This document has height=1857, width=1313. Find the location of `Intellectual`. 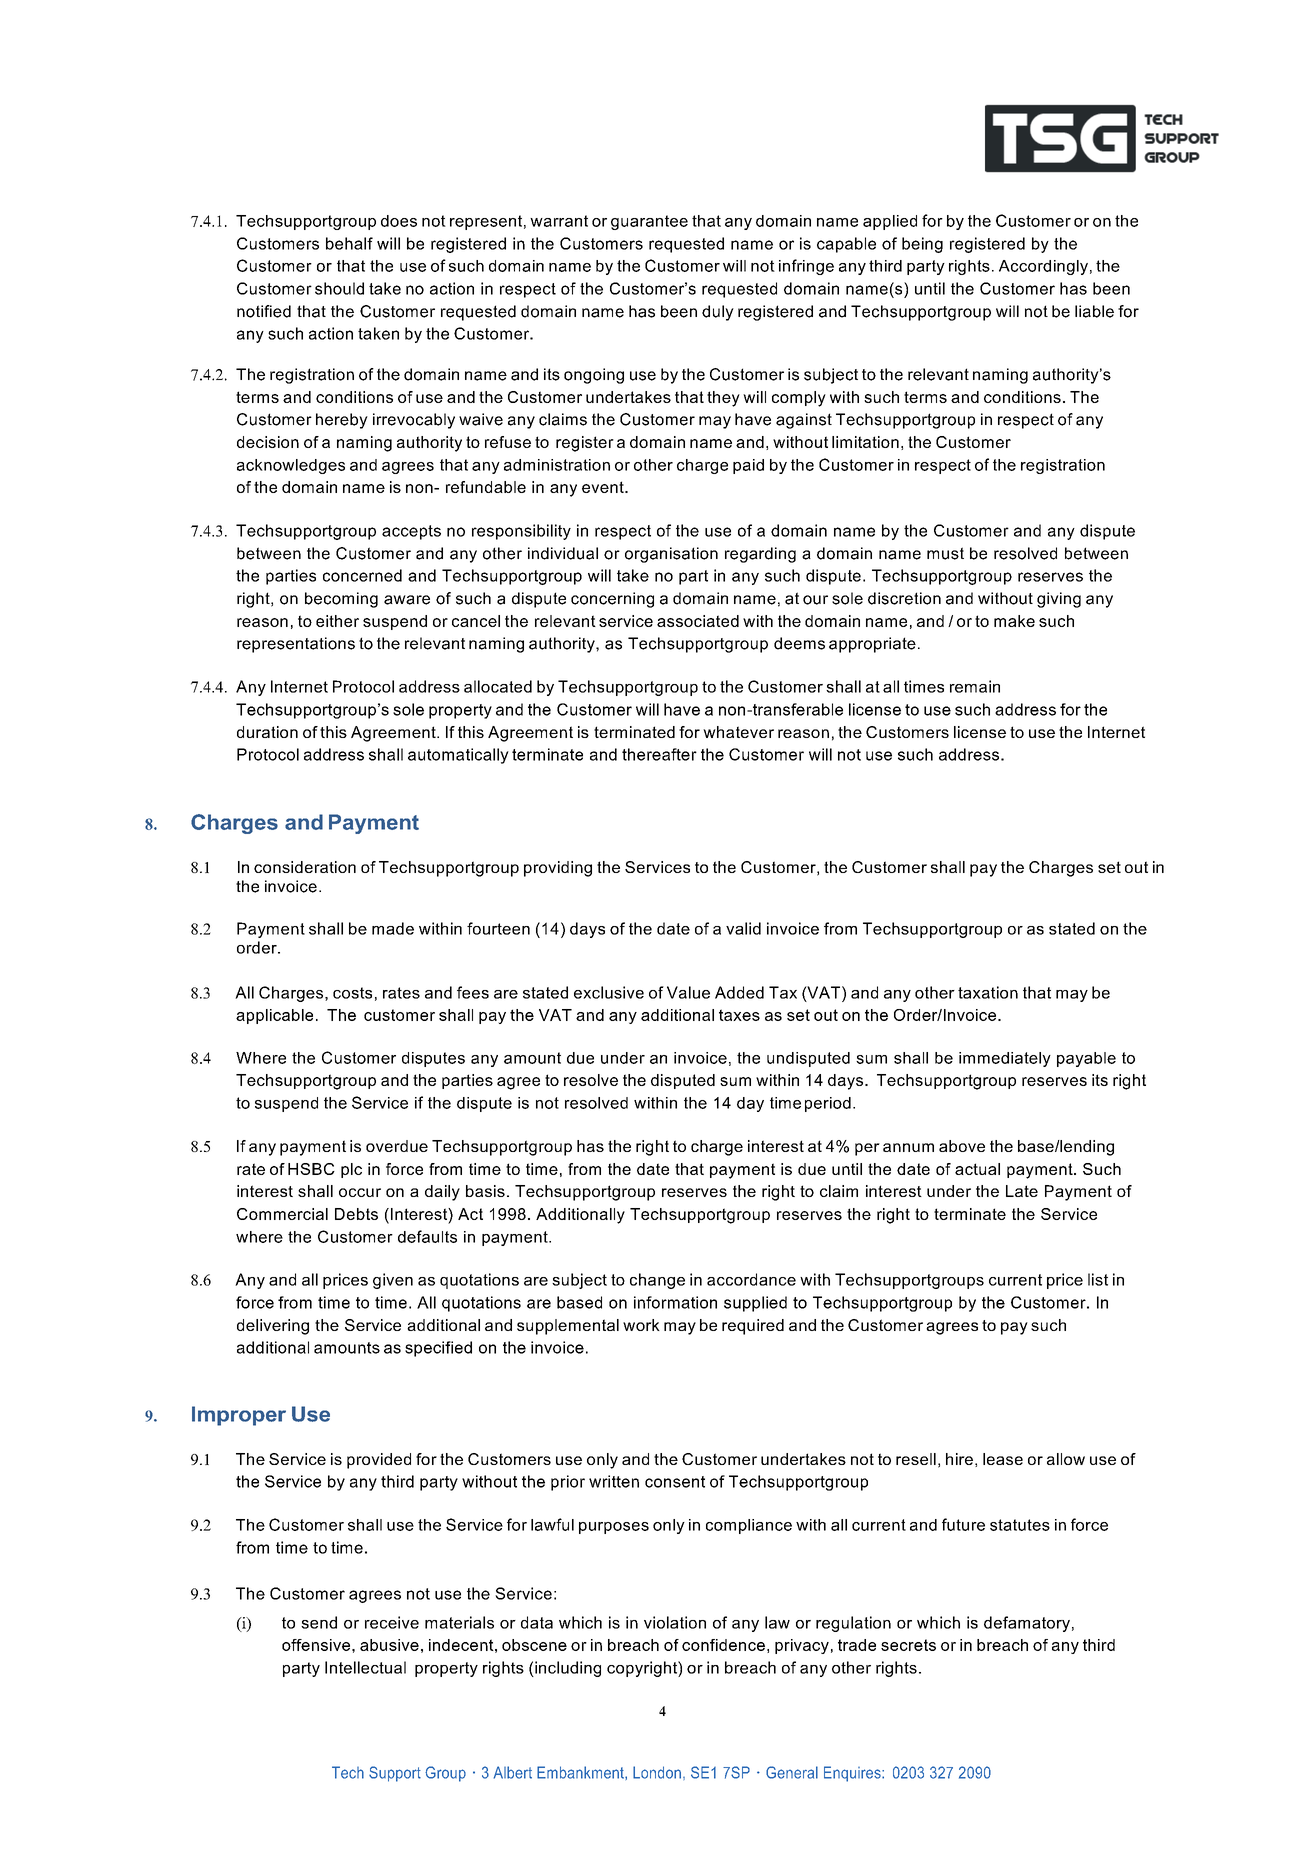

Intellectual is located at coordinates (365, 1667).
